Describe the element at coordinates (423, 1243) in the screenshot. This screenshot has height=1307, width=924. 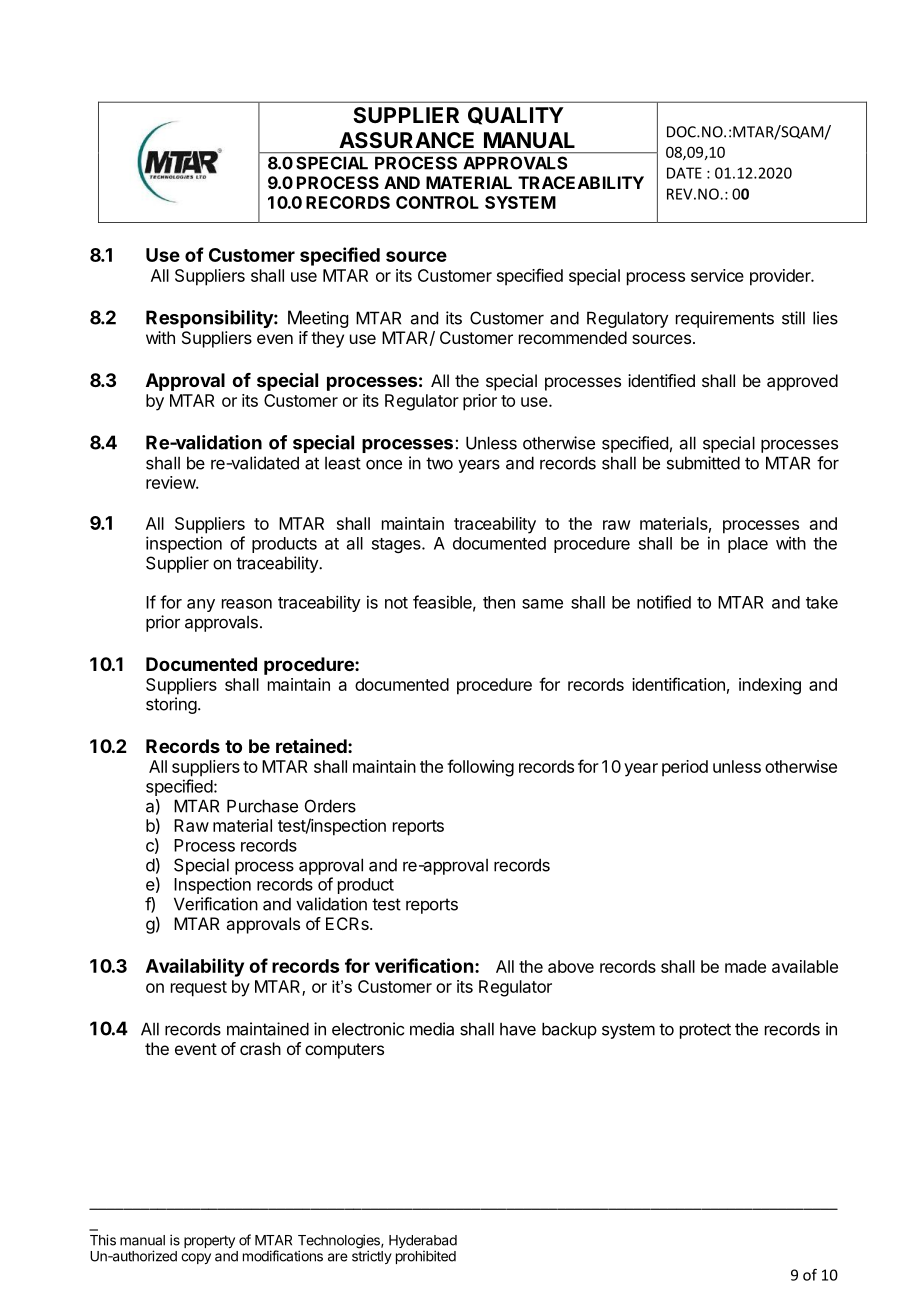
I see `Hyderabad` at that location.
